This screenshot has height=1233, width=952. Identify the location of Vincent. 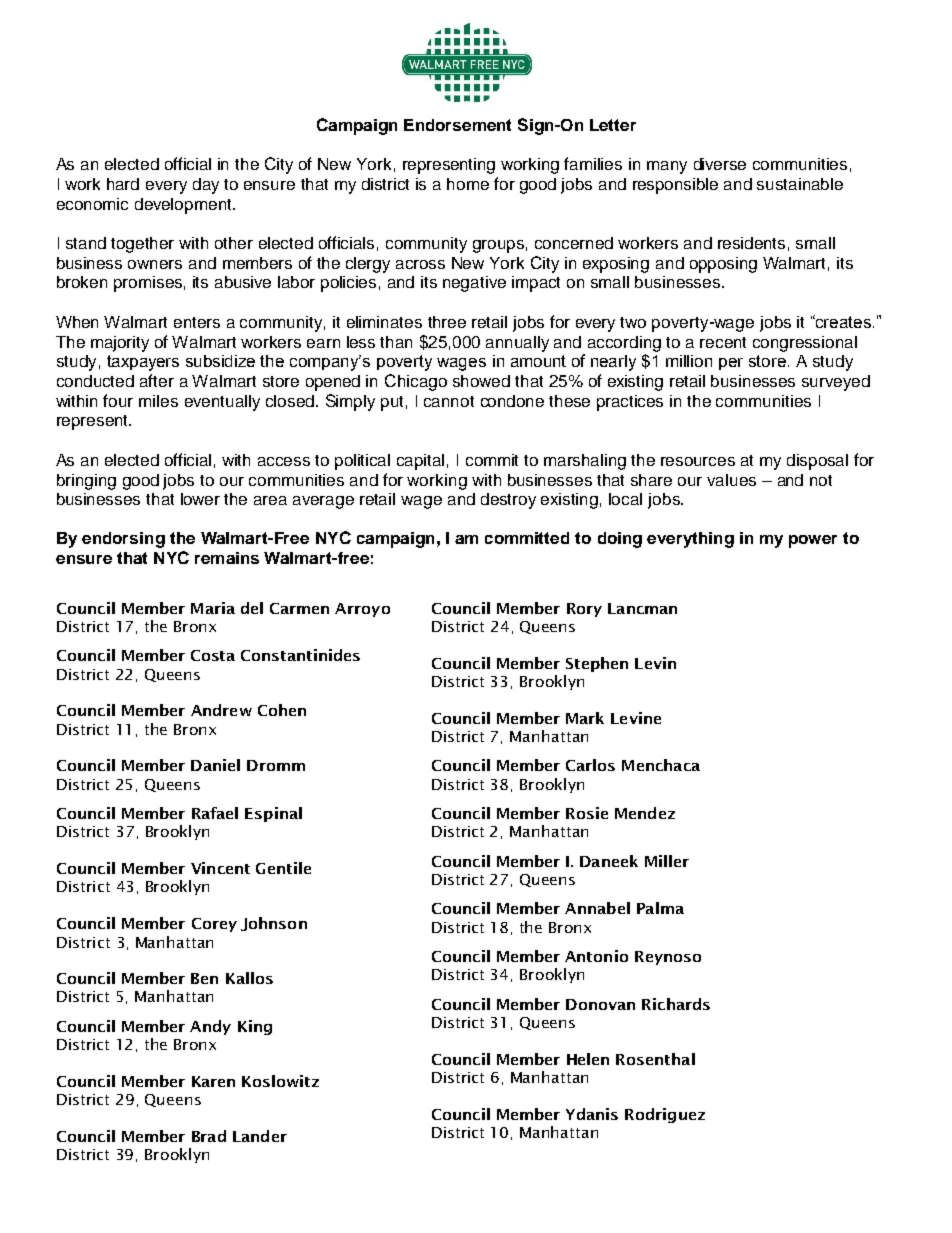
(220, 868).
